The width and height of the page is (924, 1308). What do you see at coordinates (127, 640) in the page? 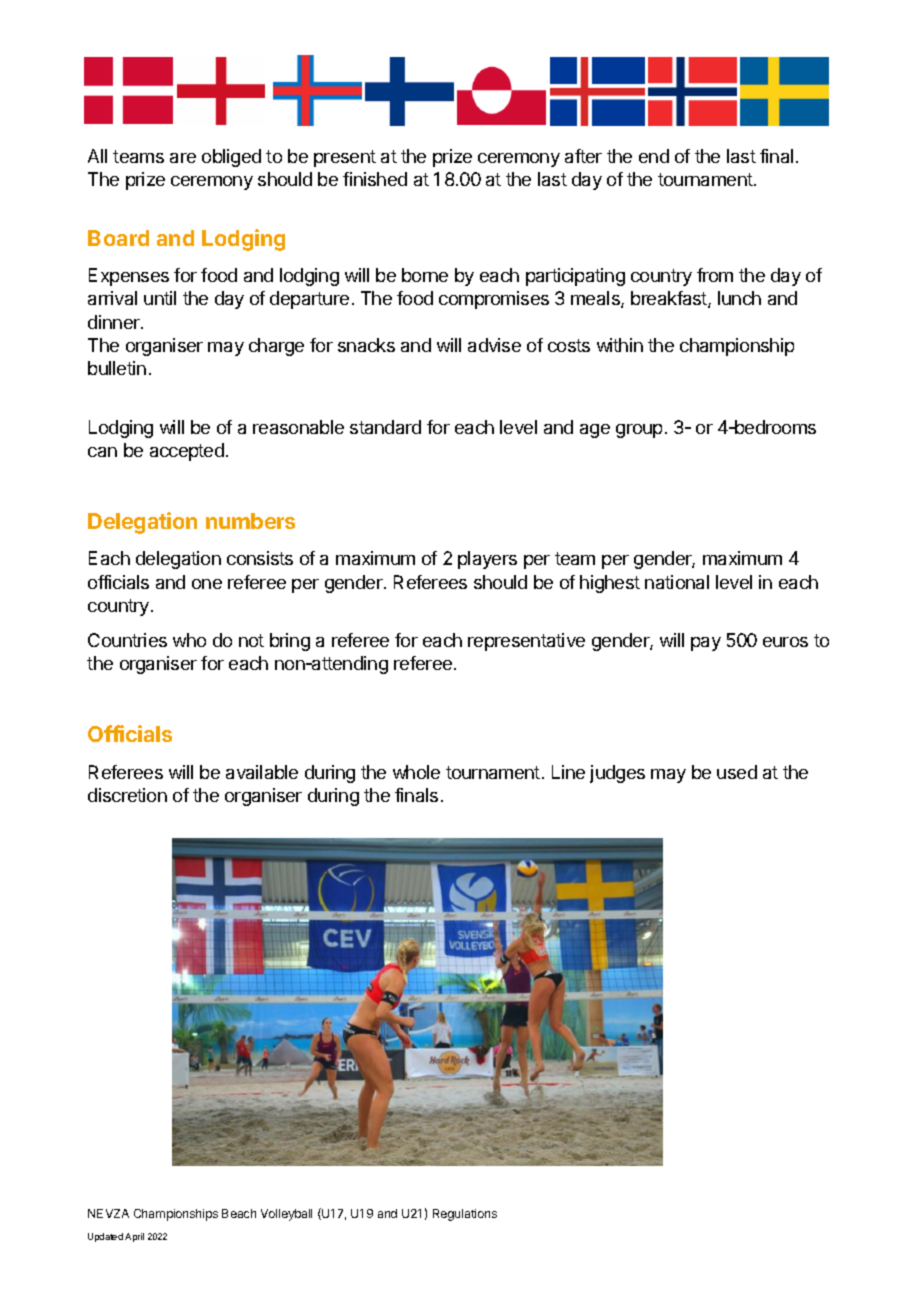
I see `Countries` at bounding box center [127, 640].
